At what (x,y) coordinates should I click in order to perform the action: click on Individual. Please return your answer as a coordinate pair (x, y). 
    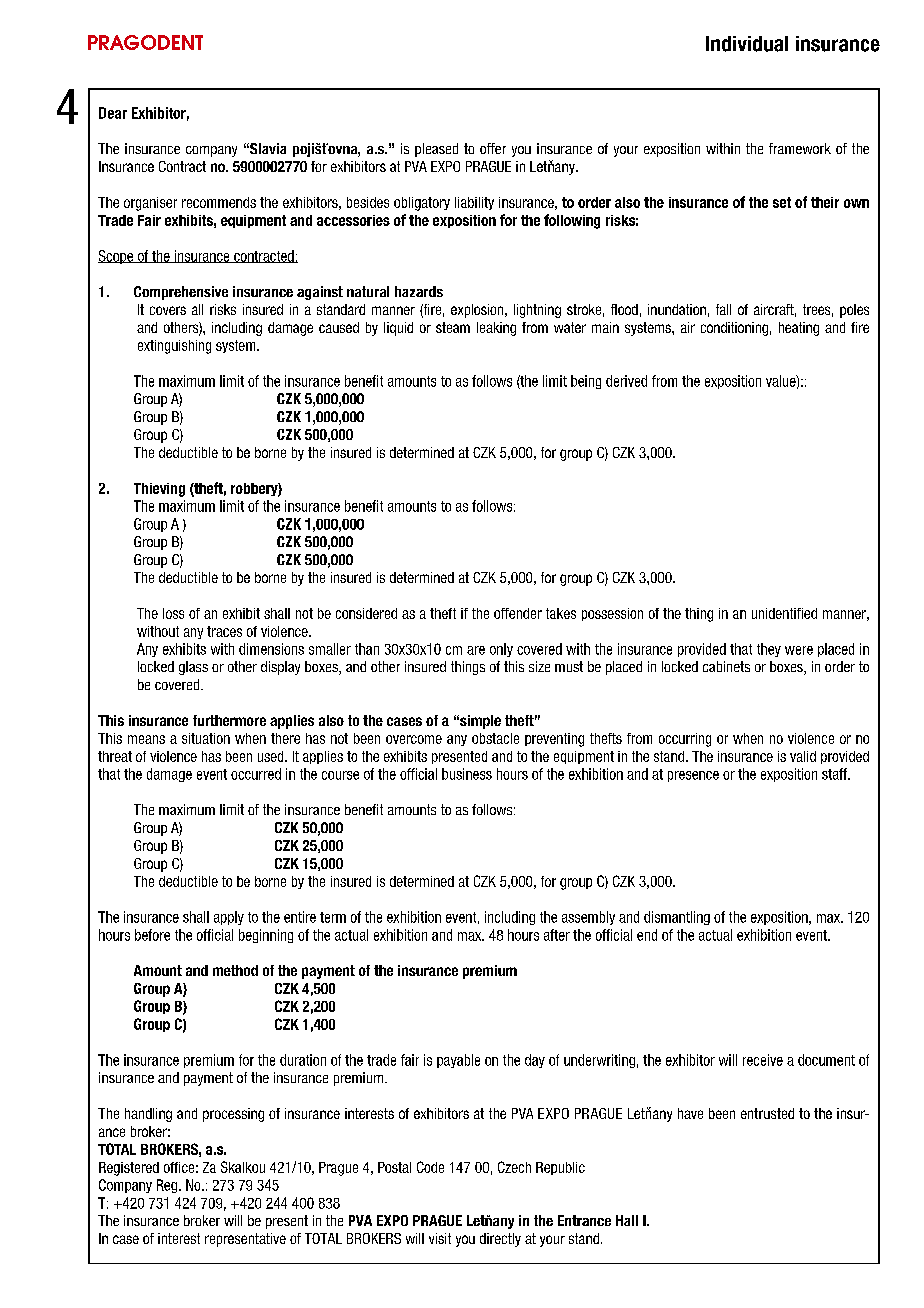
    Looking at the image, I should click on (747, 44).
